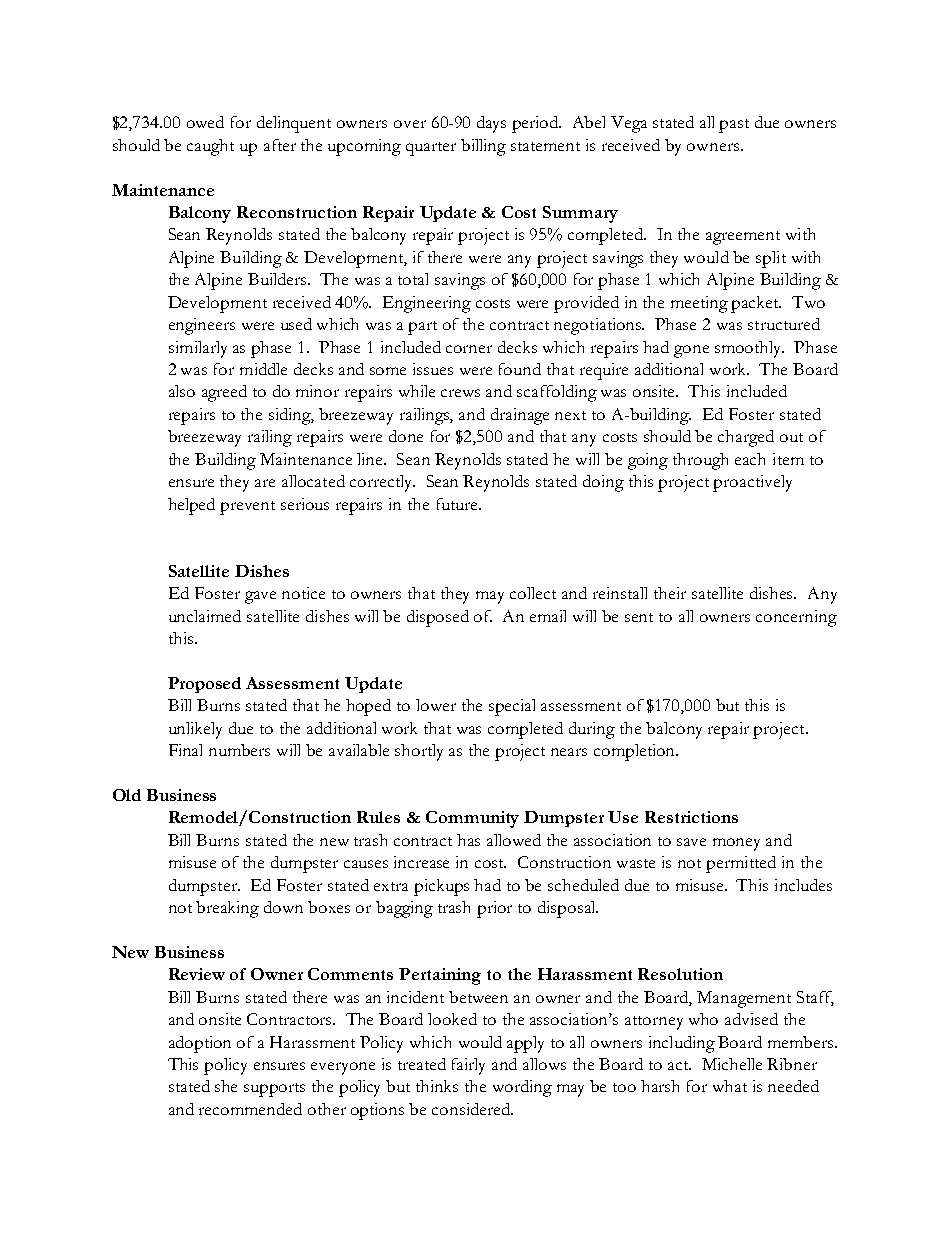 This document has height=1233, width=952. What do you see at coordinates (749, 349) in the document?
I see `smoothly` at bounding box center [749, 349].
